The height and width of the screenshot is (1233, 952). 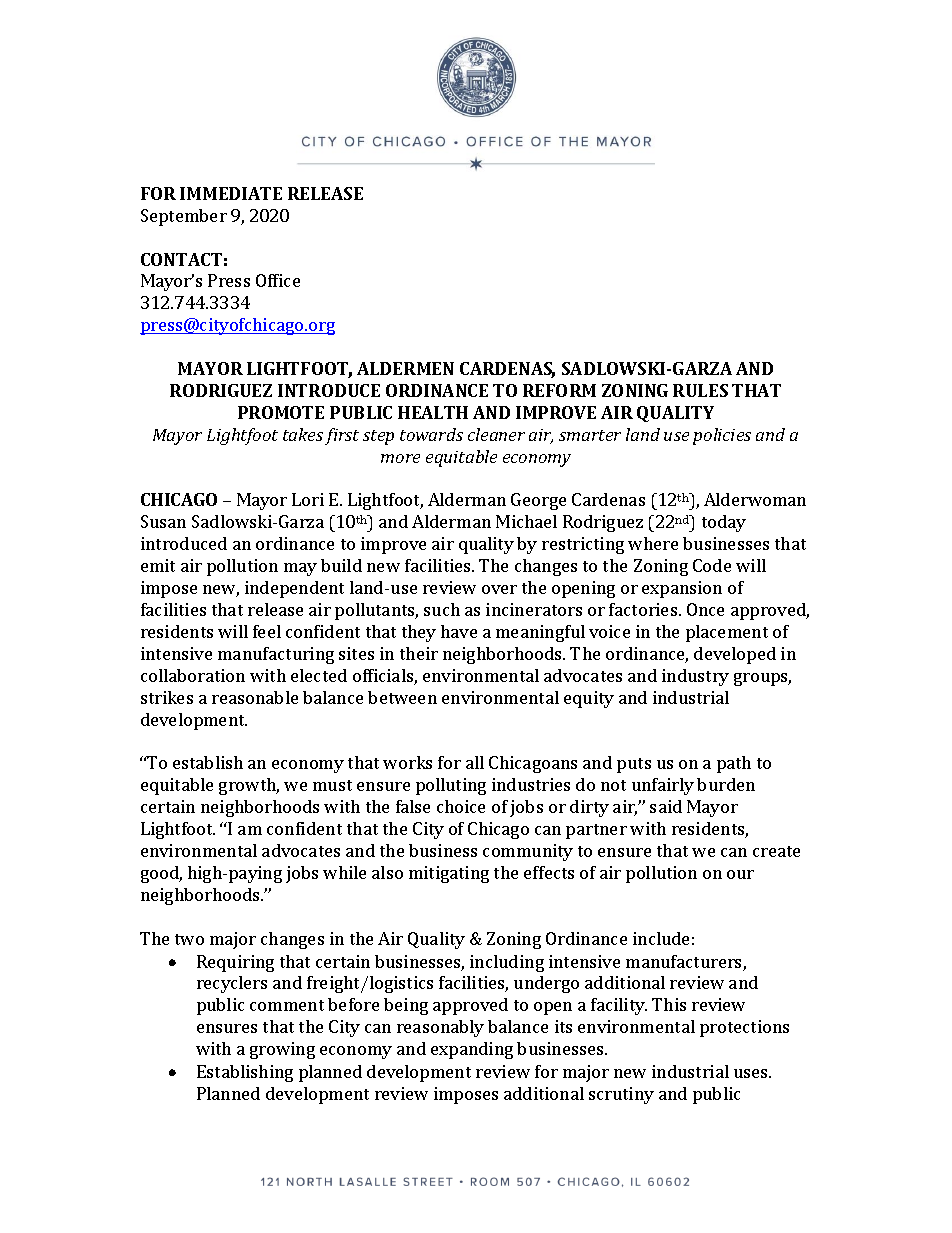 I want to click on while, so click(x=344, y=872).
